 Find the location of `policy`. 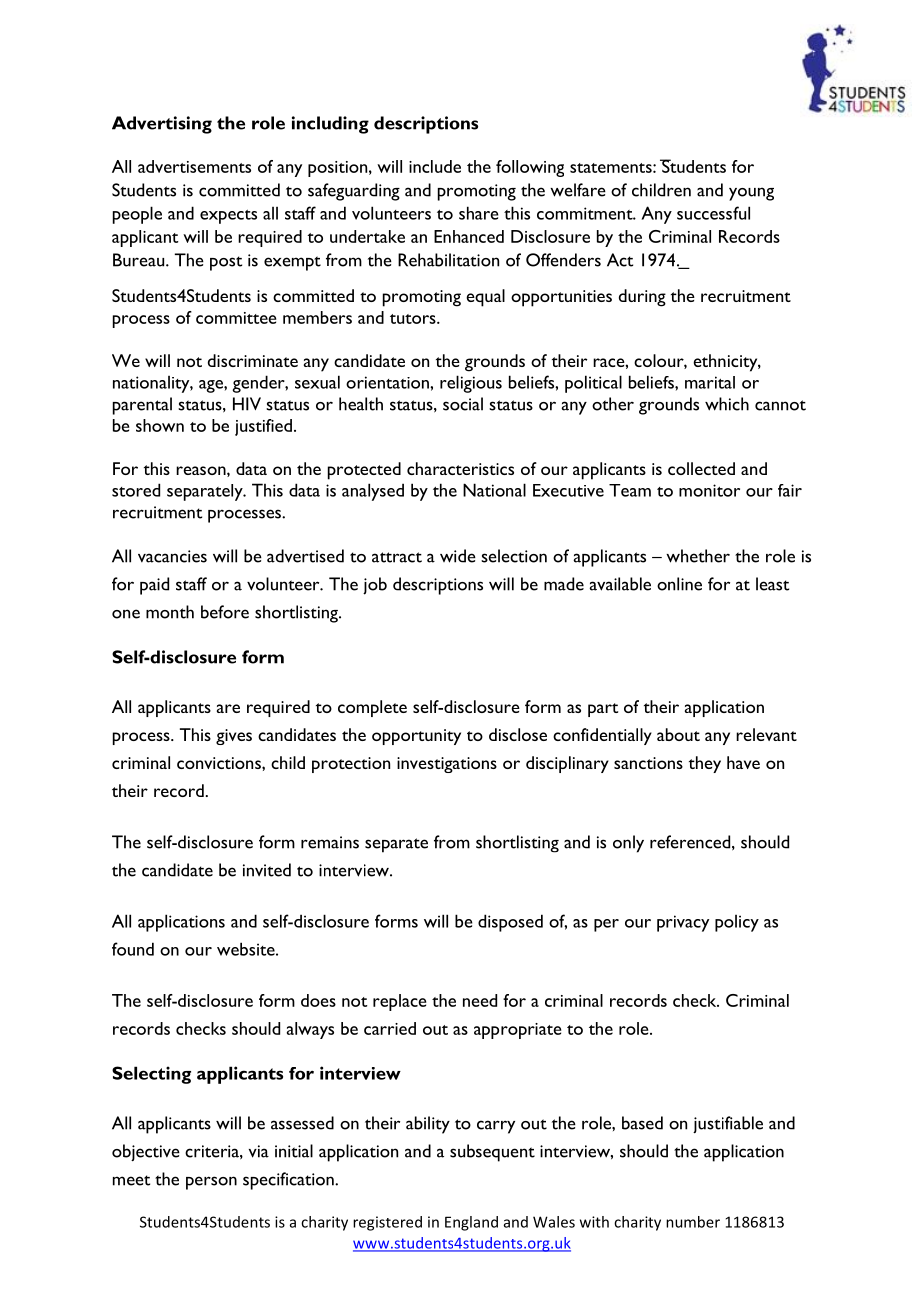

policy is located at coordinates (737, 923).
